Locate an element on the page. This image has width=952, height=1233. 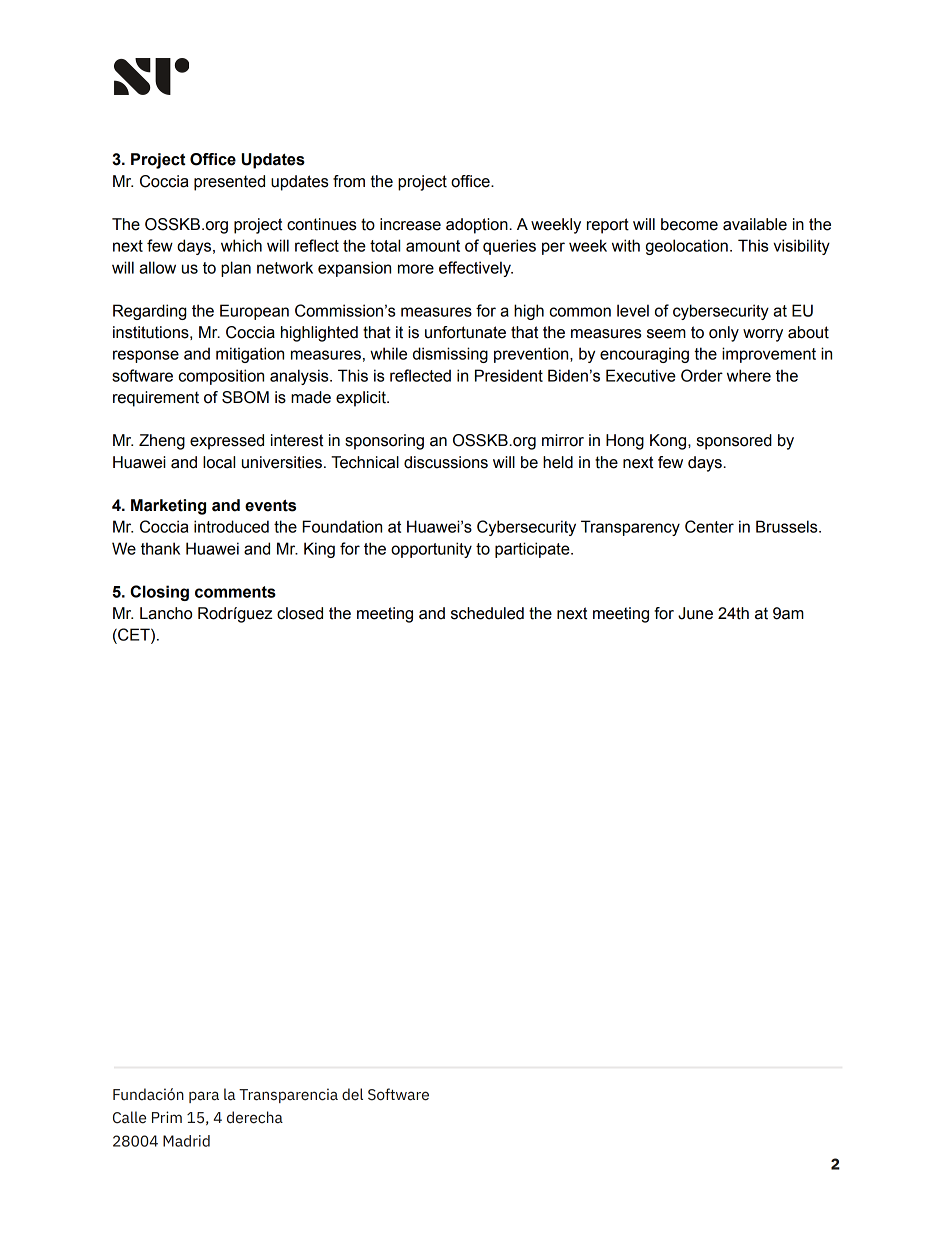
comments is located at coordinates (235, 592).
